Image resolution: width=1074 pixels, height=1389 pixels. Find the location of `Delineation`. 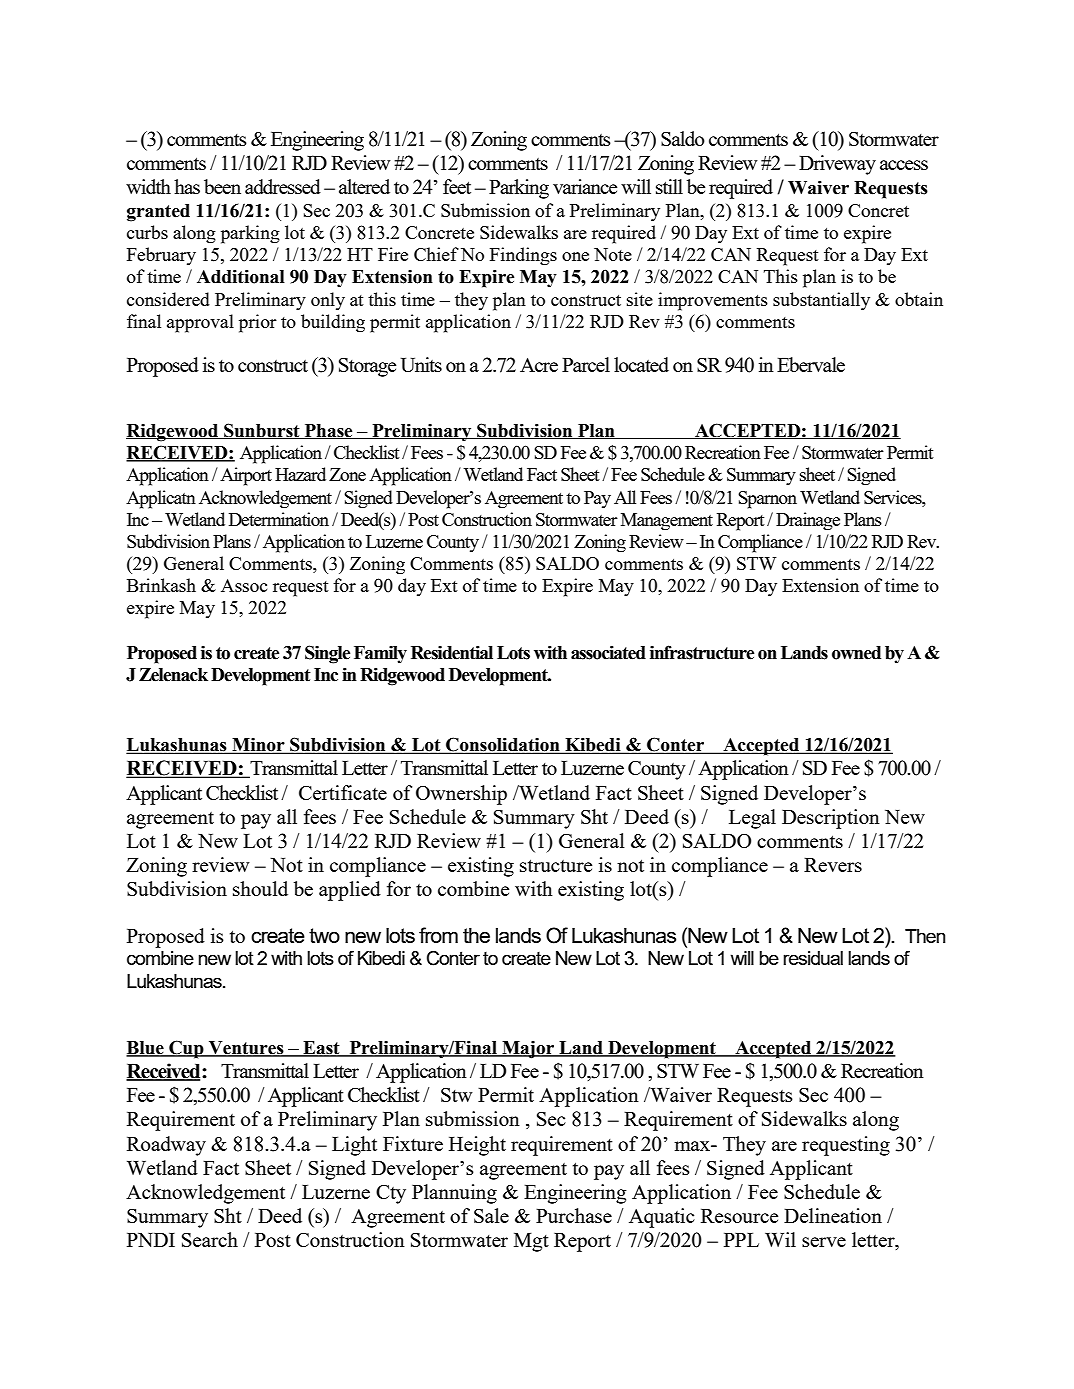

Delineation is located at coordinates (833, 1215).
